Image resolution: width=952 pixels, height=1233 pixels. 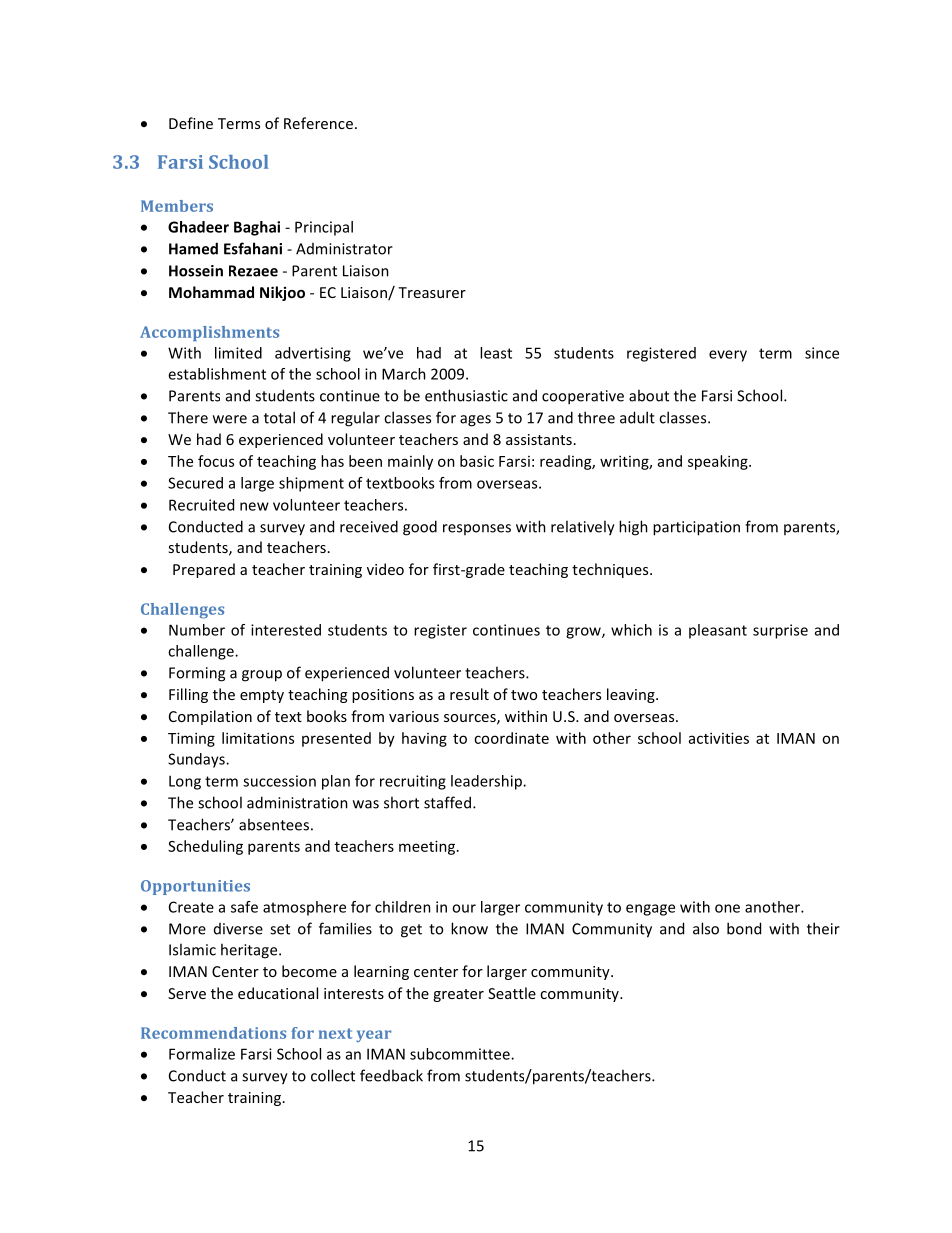 What do you see at coordinates (719, 738) in the screenshot?
I see `activities` at bounding box center [719, 738].
